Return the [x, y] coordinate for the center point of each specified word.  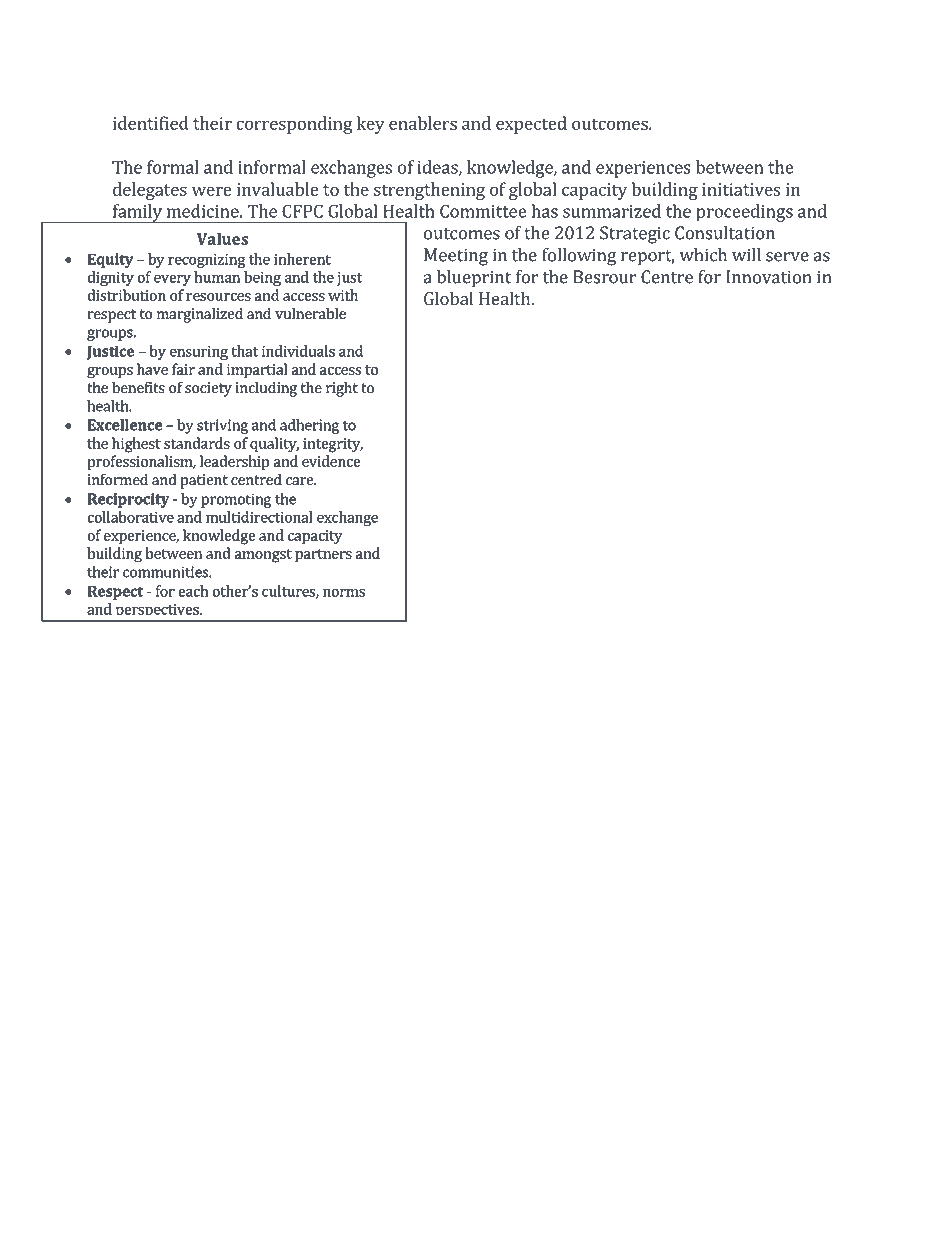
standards [197, 443]
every [172, 280]
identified [151, 123]
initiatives [741, 189]
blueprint [474, 279]
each [193, 591]
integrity [333, 445]
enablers [423, 123]
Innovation [769, 277]
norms [344, 593]
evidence [331, 461]
